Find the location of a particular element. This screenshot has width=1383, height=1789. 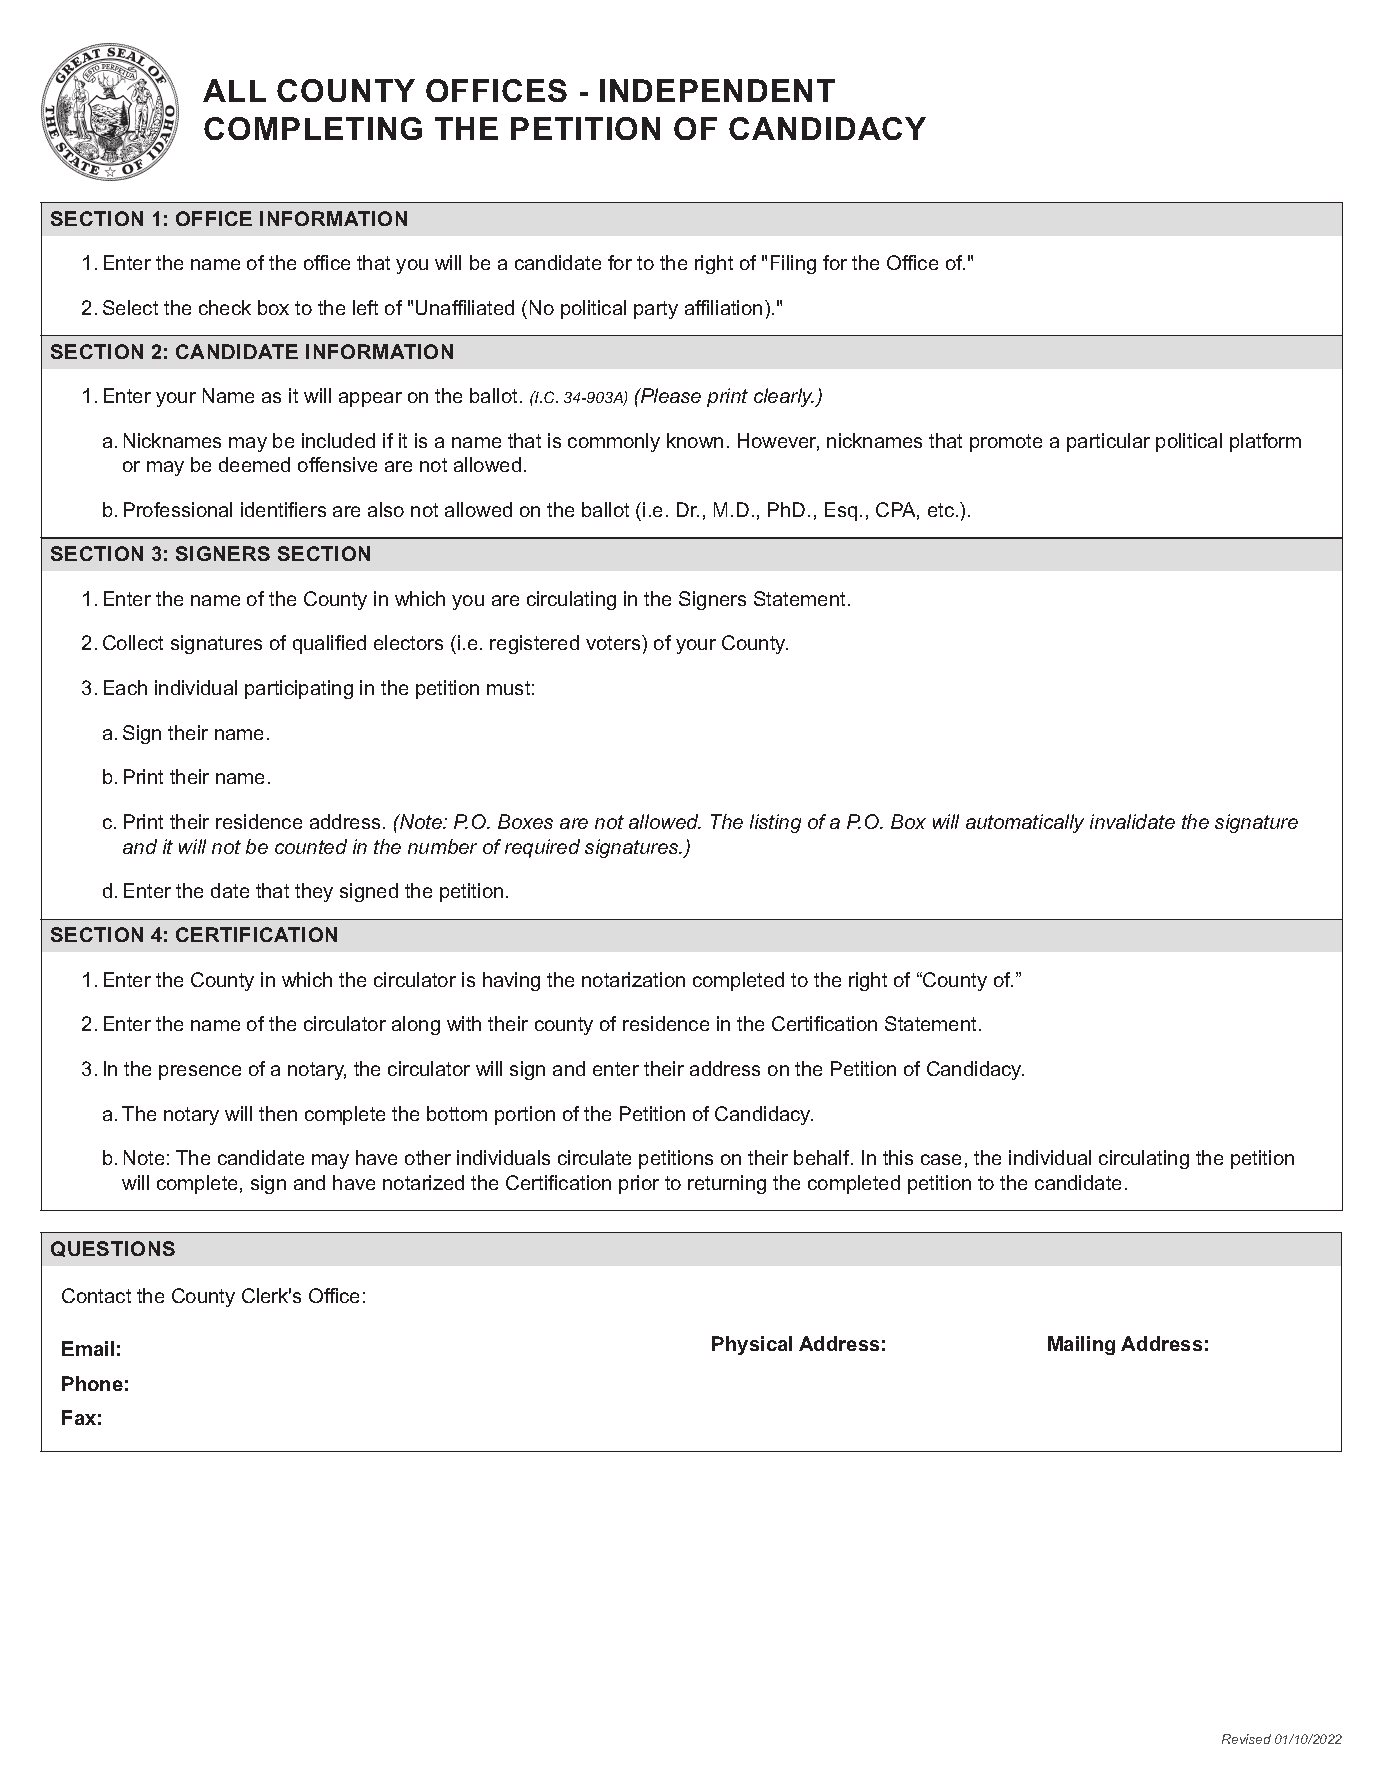

automatically is located at coordinates (1025, 823).
